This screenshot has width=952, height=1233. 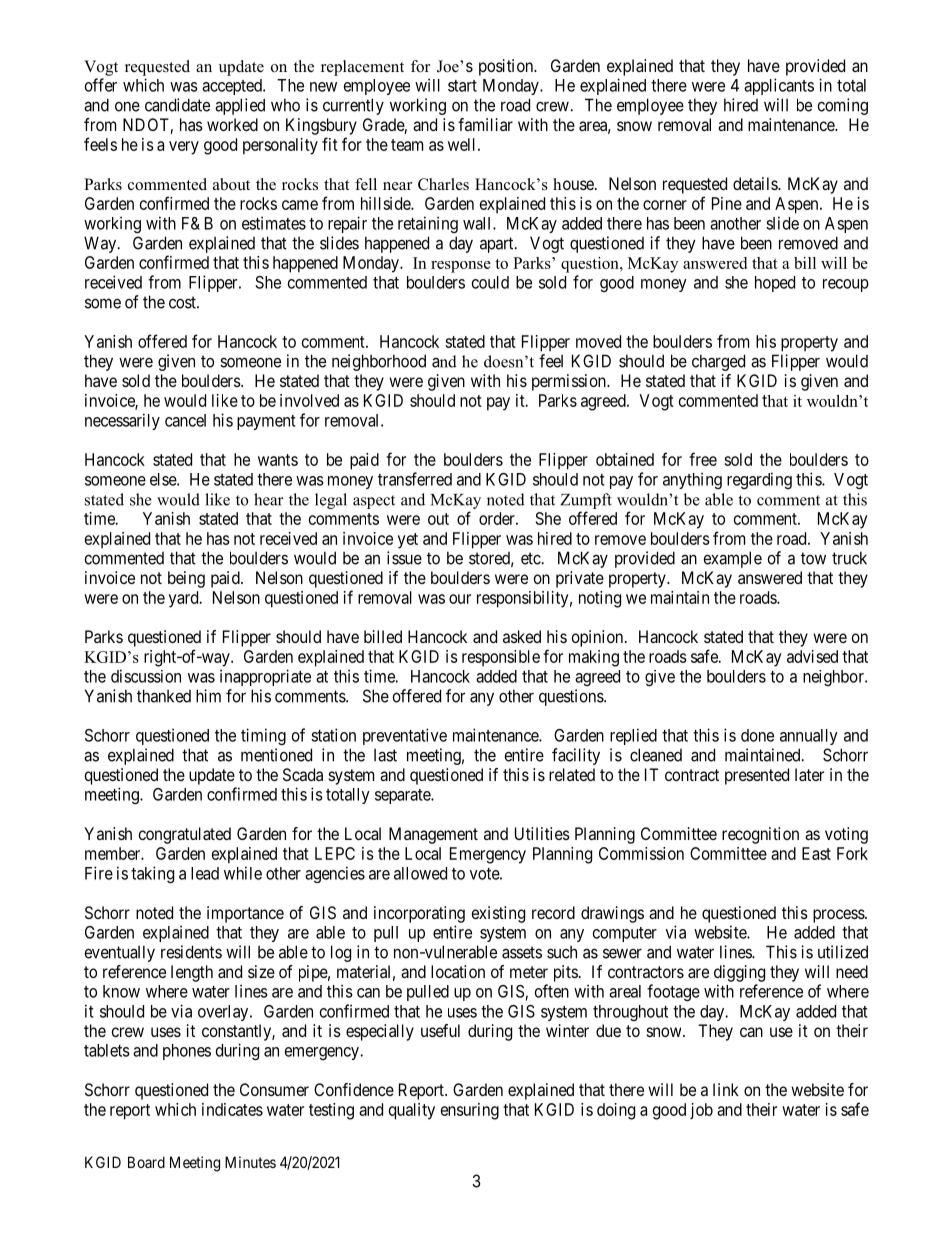 What do you see at coordinates (185, 420) in the screenshot?
I see `cancel` at bounding box center [185, 420].
